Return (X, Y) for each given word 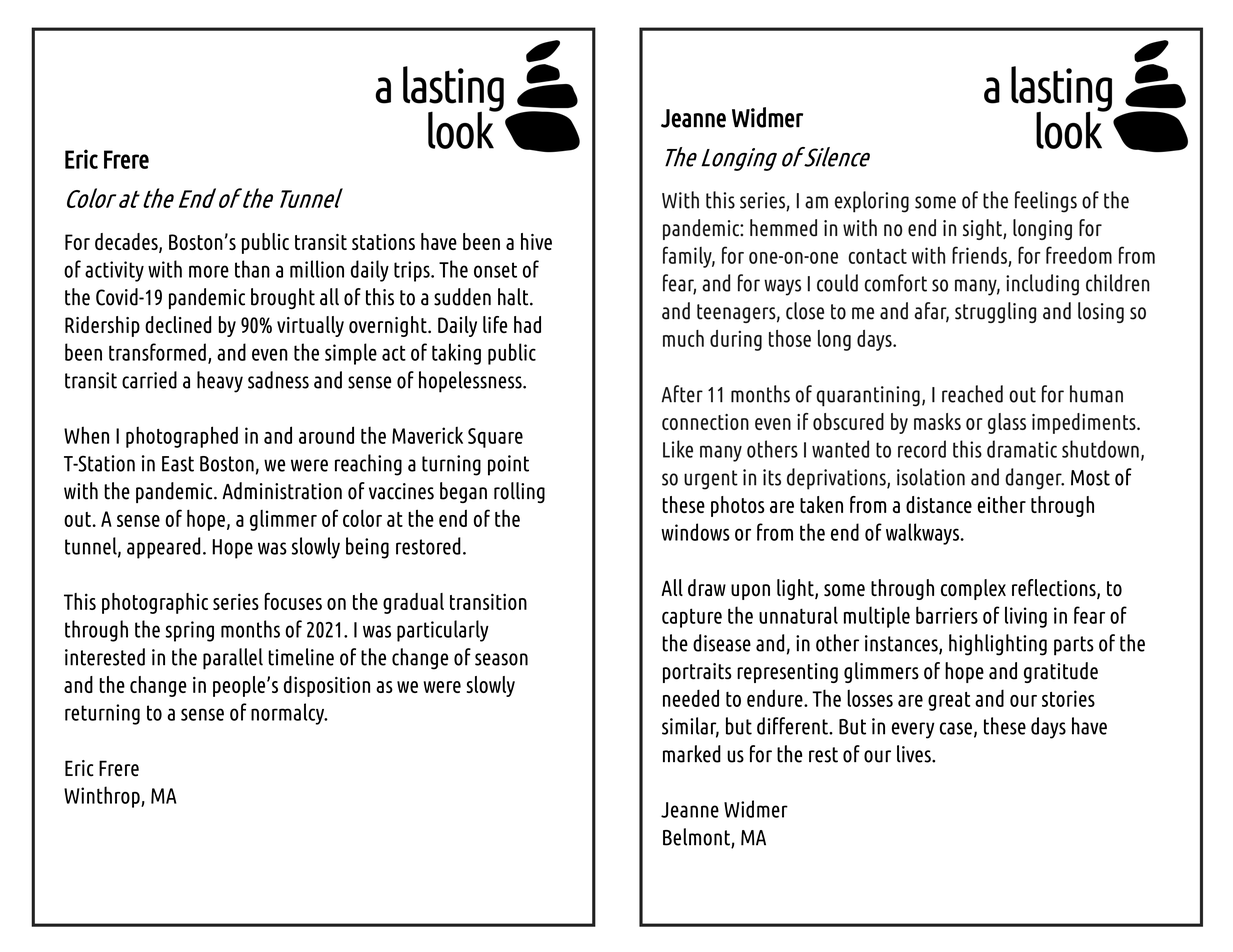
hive (536, 241)
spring (190, 631)
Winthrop (103, 797)
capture (692, 618)
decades (127, 243)
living (1026, 617)
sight (983, 229)
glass (1007, 423)
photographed (182, 437)
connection (705, 422)
